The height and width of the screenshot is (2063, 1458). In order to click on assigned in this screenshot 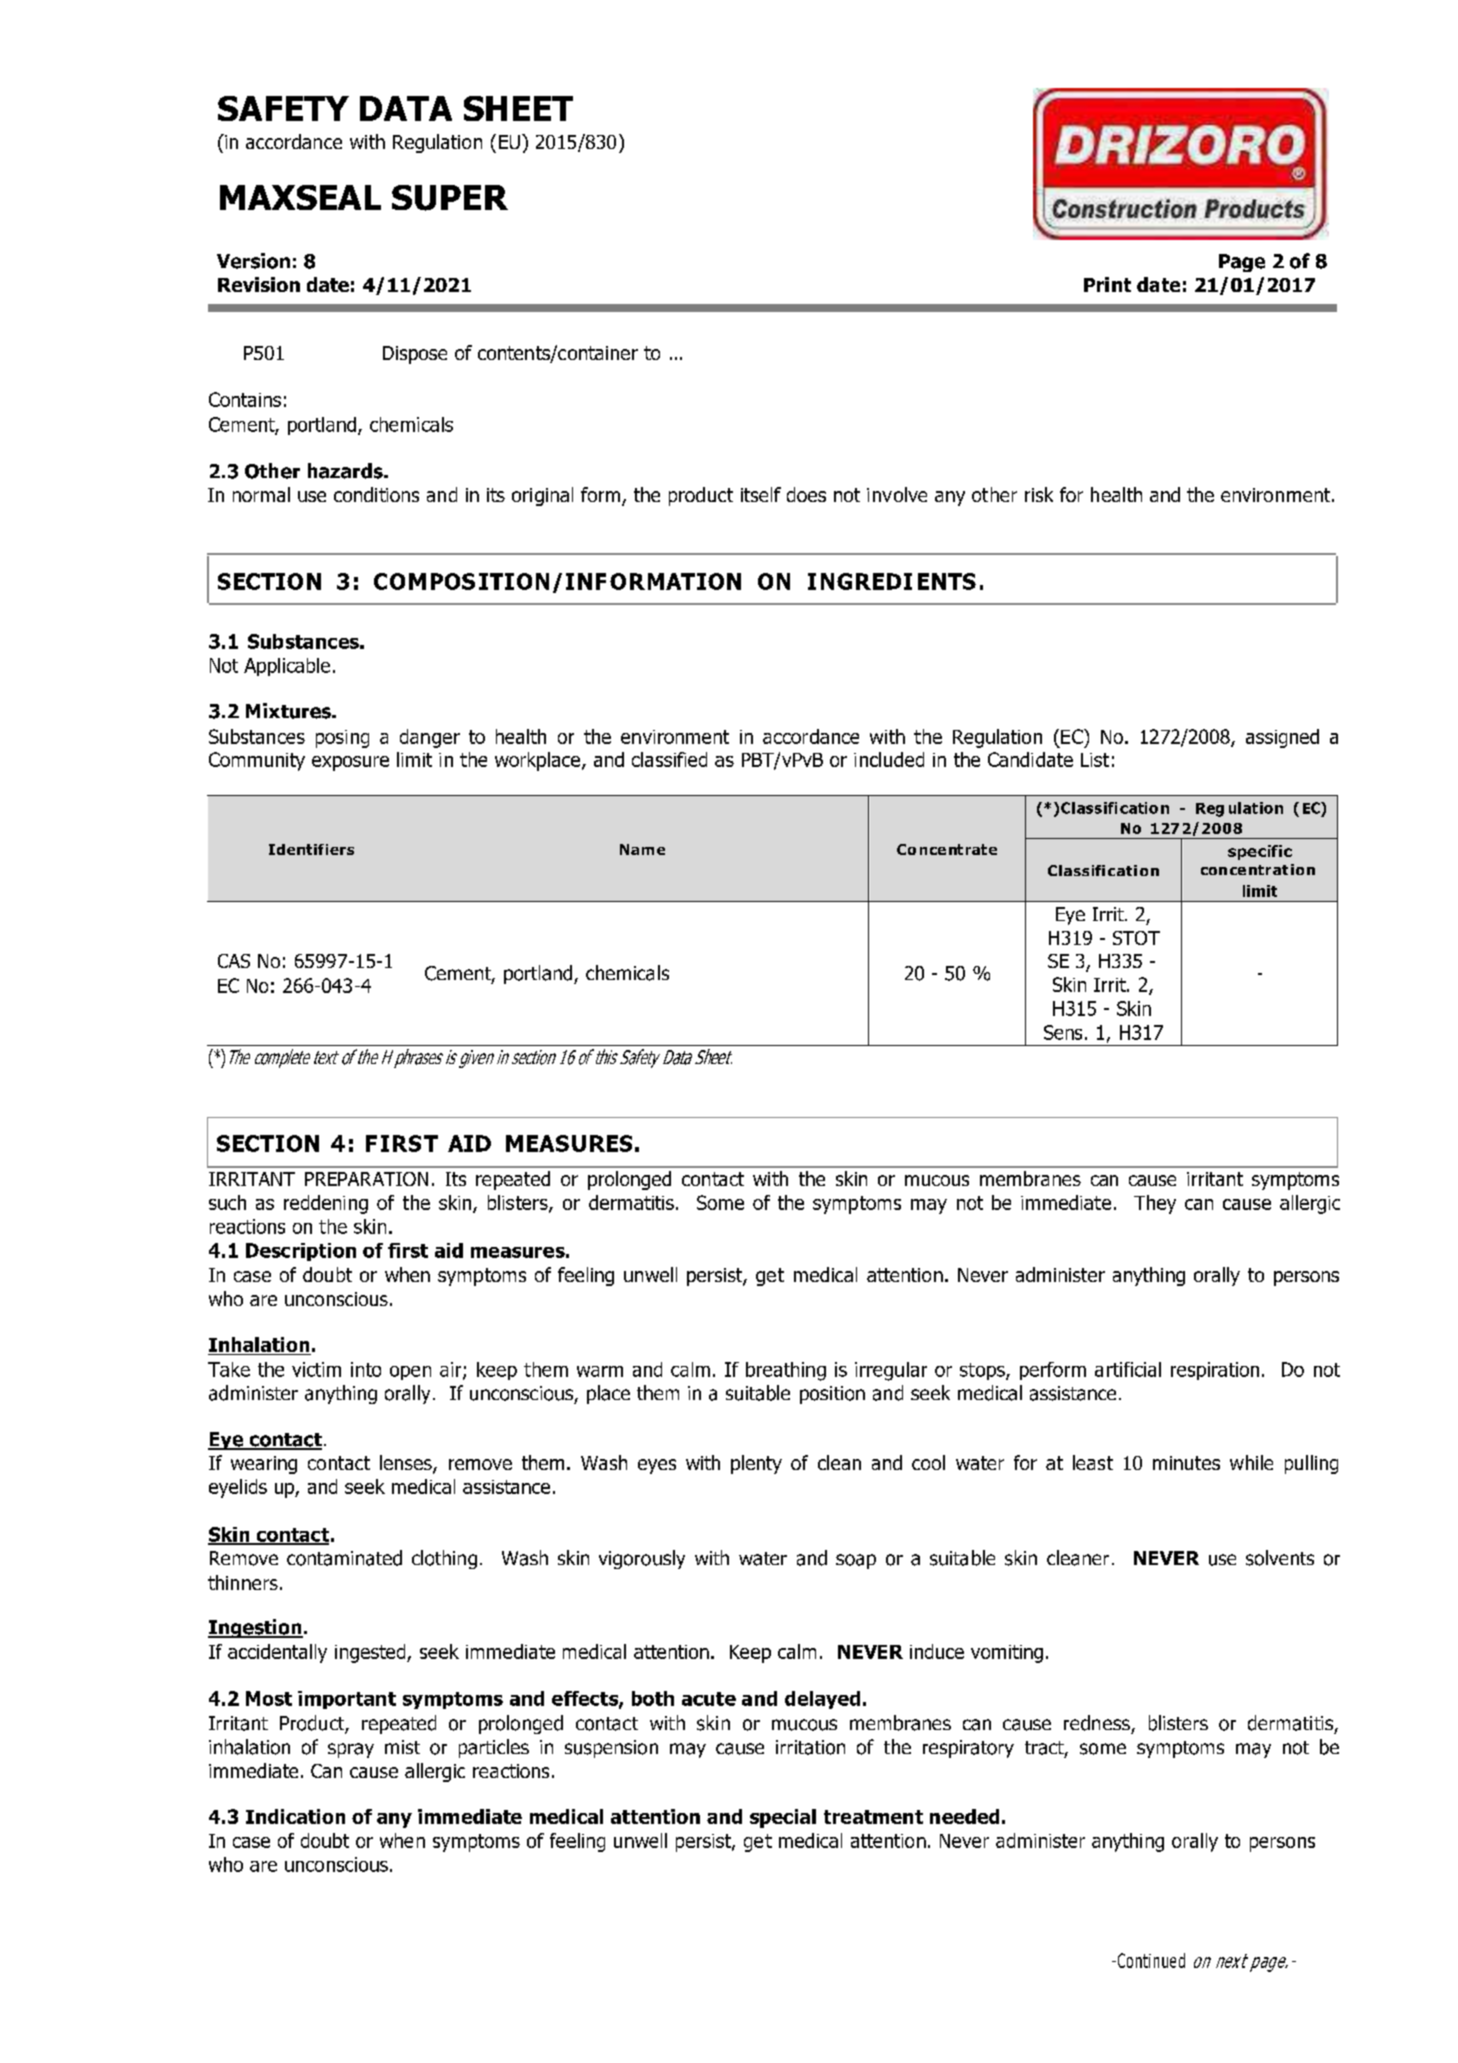, I will do `click(1282, 738)`.
